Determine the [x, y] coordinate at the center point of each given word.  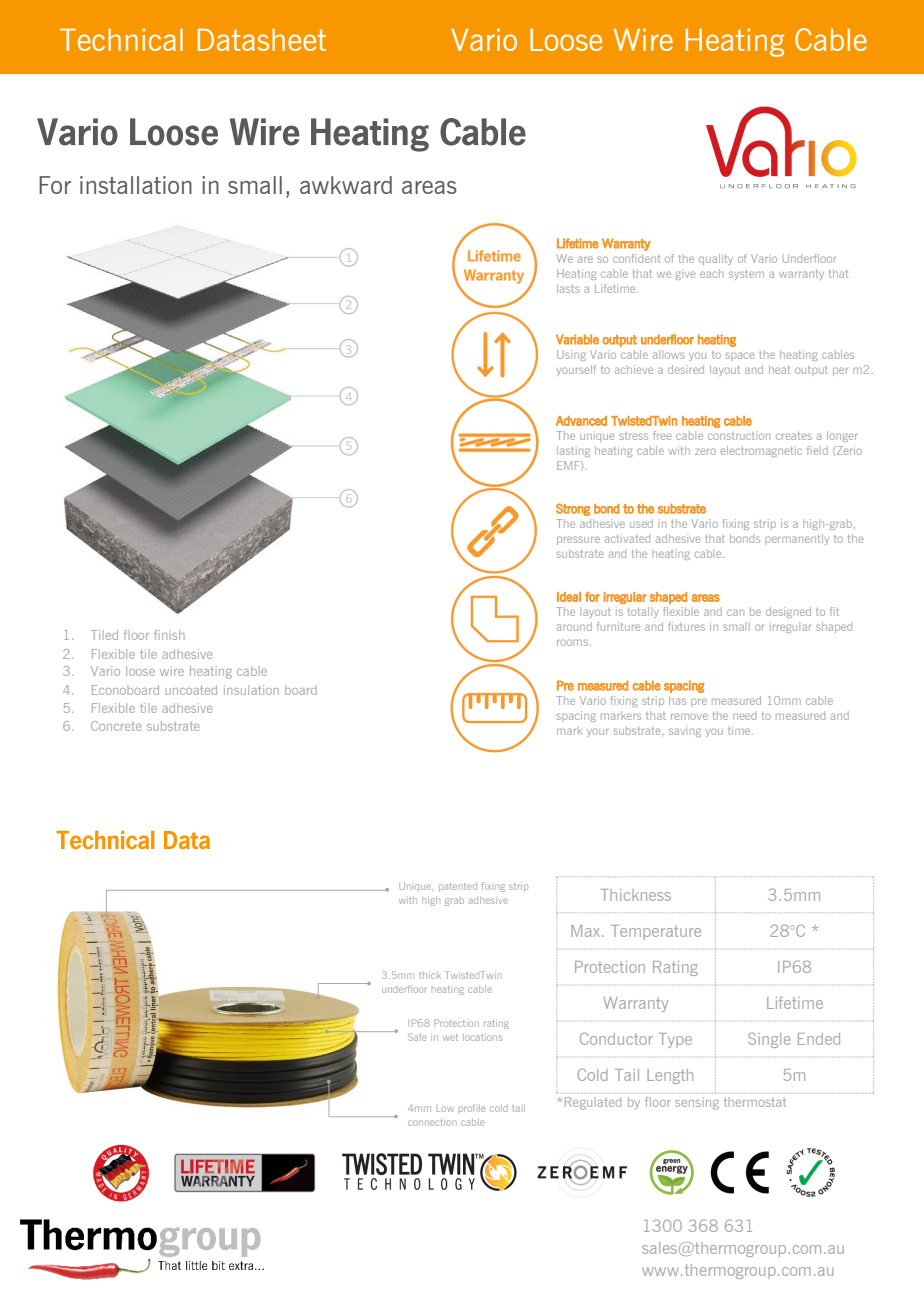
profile [472, 1108]
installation [136, 185]
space [740, 356]
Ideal [569, 597]
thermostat [755, 1102]
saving [685, 731]
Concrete [116, 726]
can [735, 612]
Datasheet [262, 39]
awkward [346, 185]
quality [716, 259]
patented [458, 887]
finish [169, 635]
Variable [577, 339]
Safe [417, 1037]
